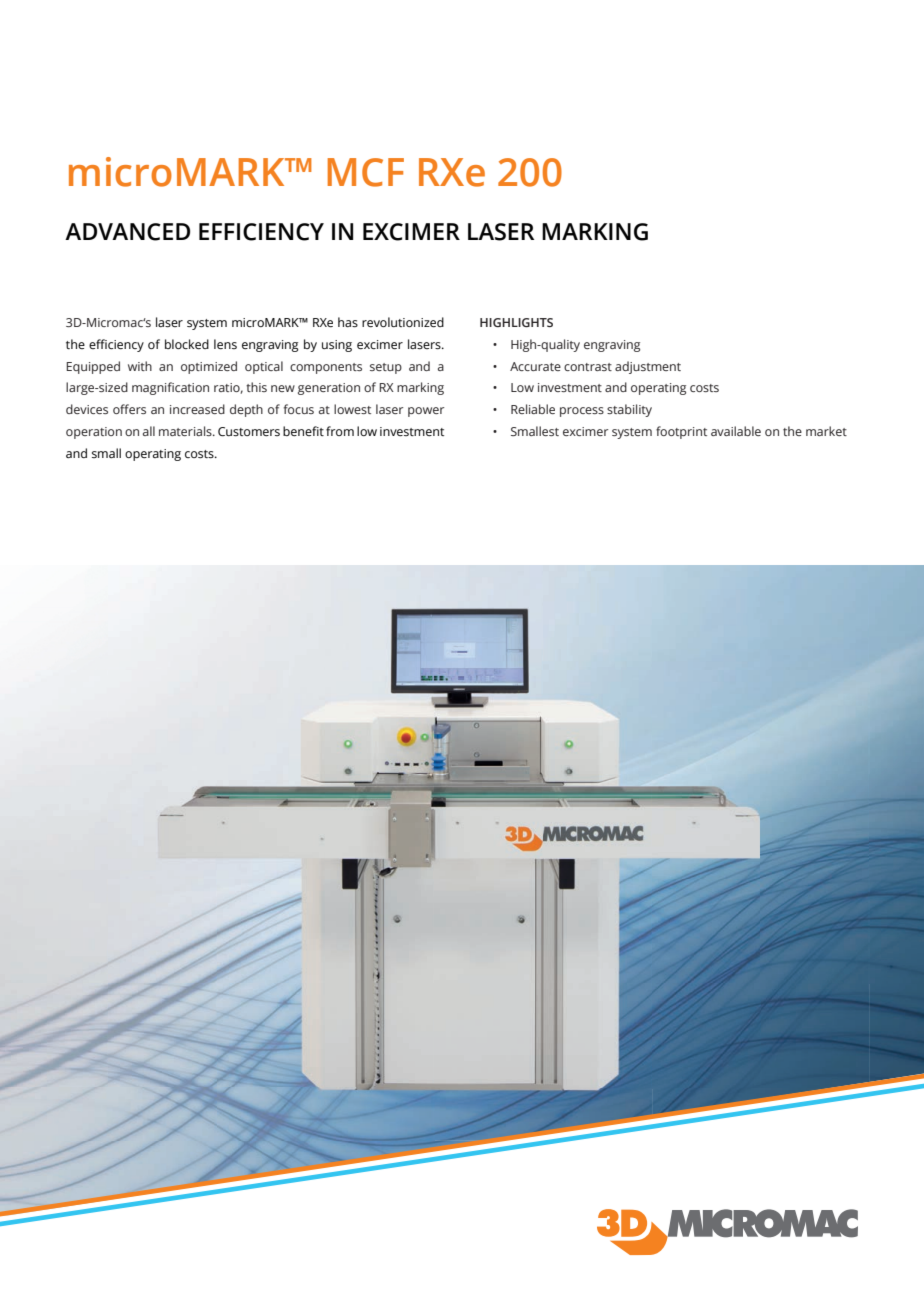 The height and width of the document is (1308, 924). What do you see at coordinates (366, 172) in the document?
I see `MCF` at bounding box center [366, 172].
